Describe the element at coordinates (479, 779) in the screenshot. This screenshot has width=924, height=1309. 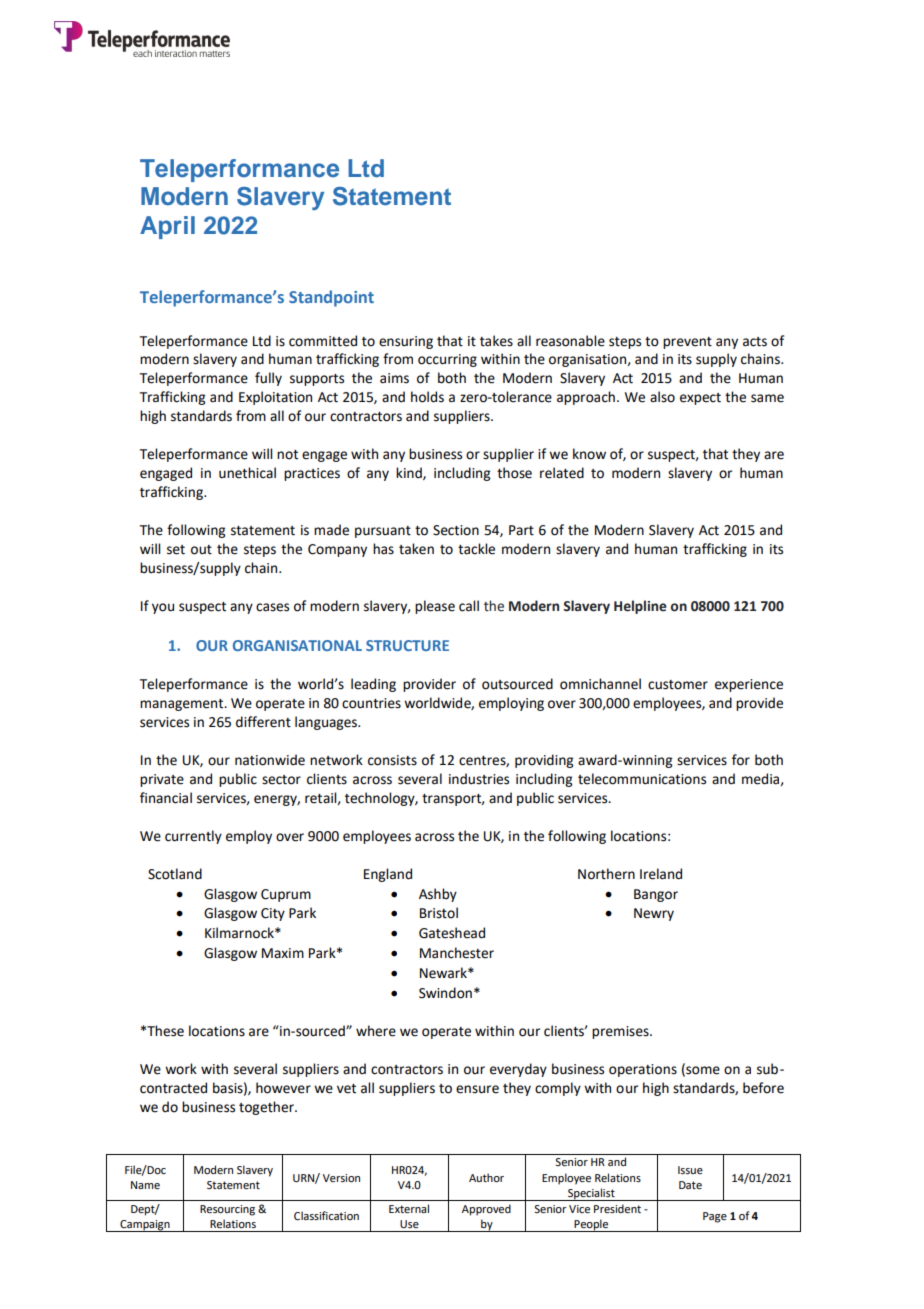
I see `industries` at that location.
